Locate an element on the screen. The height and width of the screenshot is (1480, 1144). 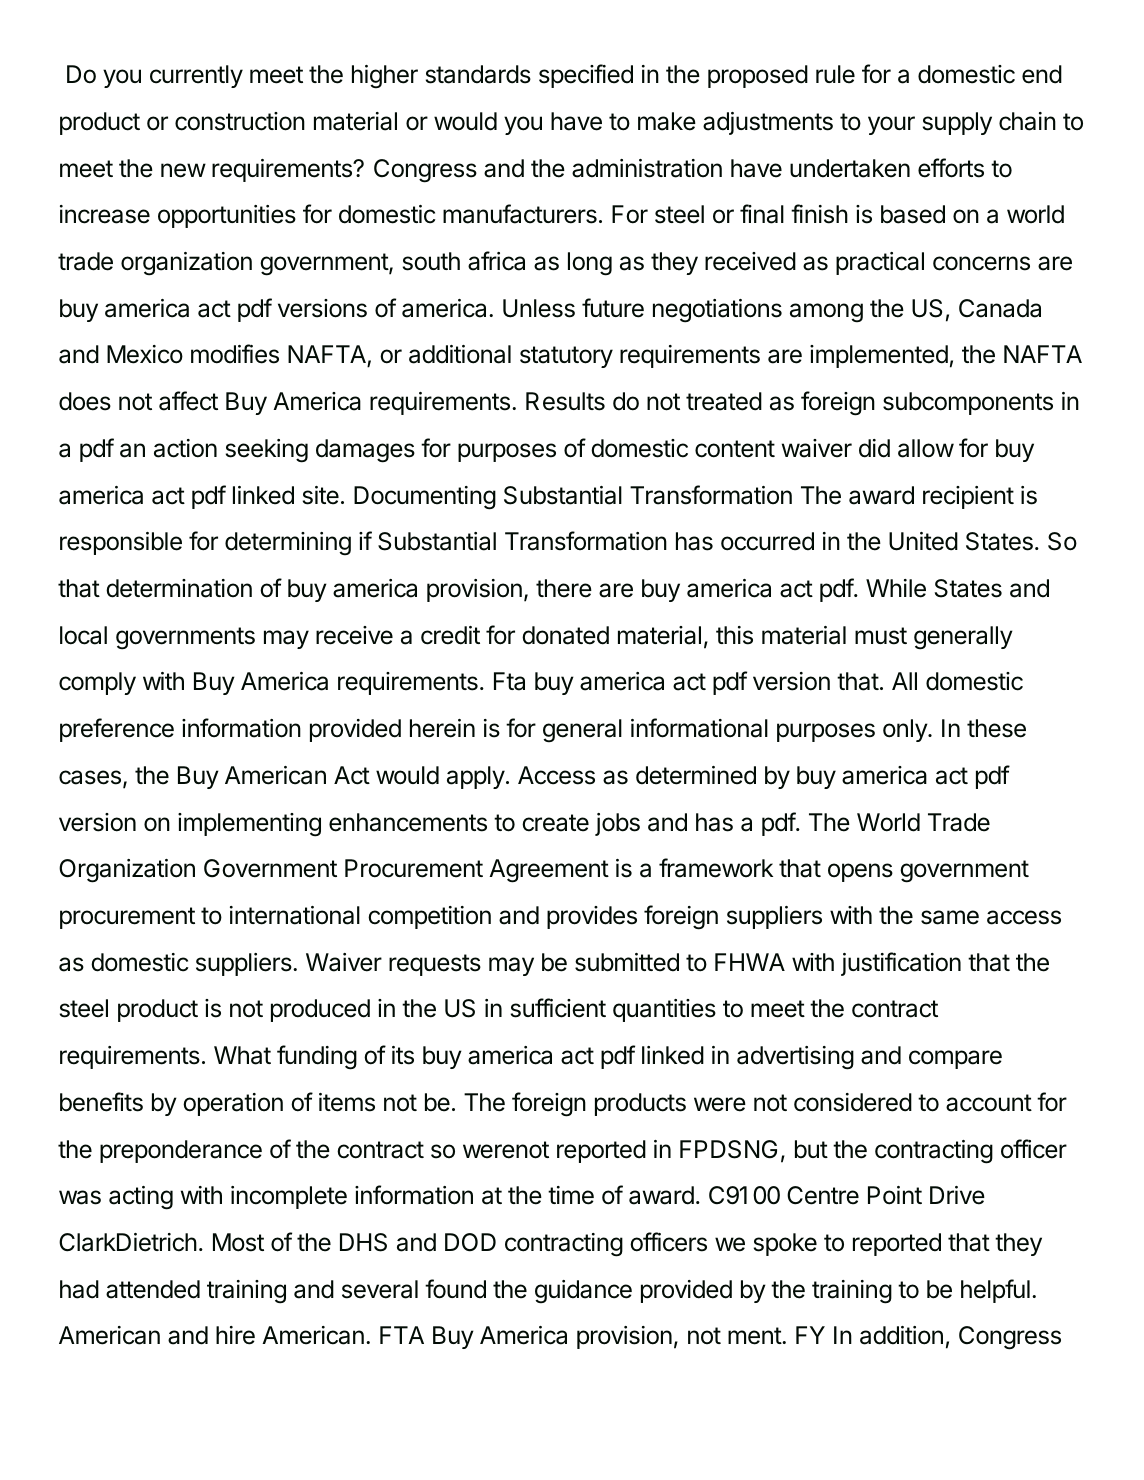
specified is located at coordinates (586, 76).
